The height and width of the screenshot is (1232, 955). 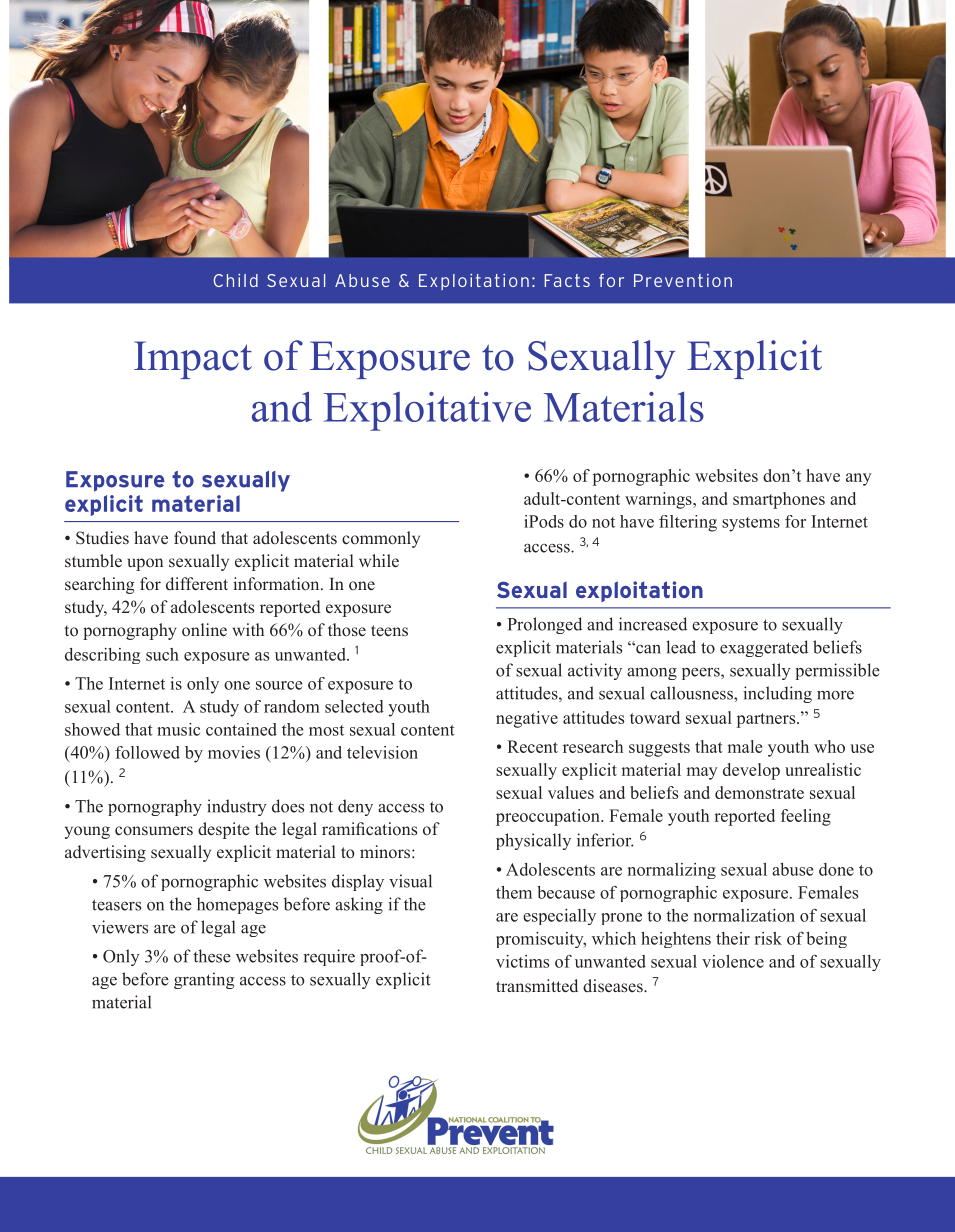 What do you see at coordinates (759, 792) in the screenshot?
I see `demonstrate` at bounding box center [759, 792].
